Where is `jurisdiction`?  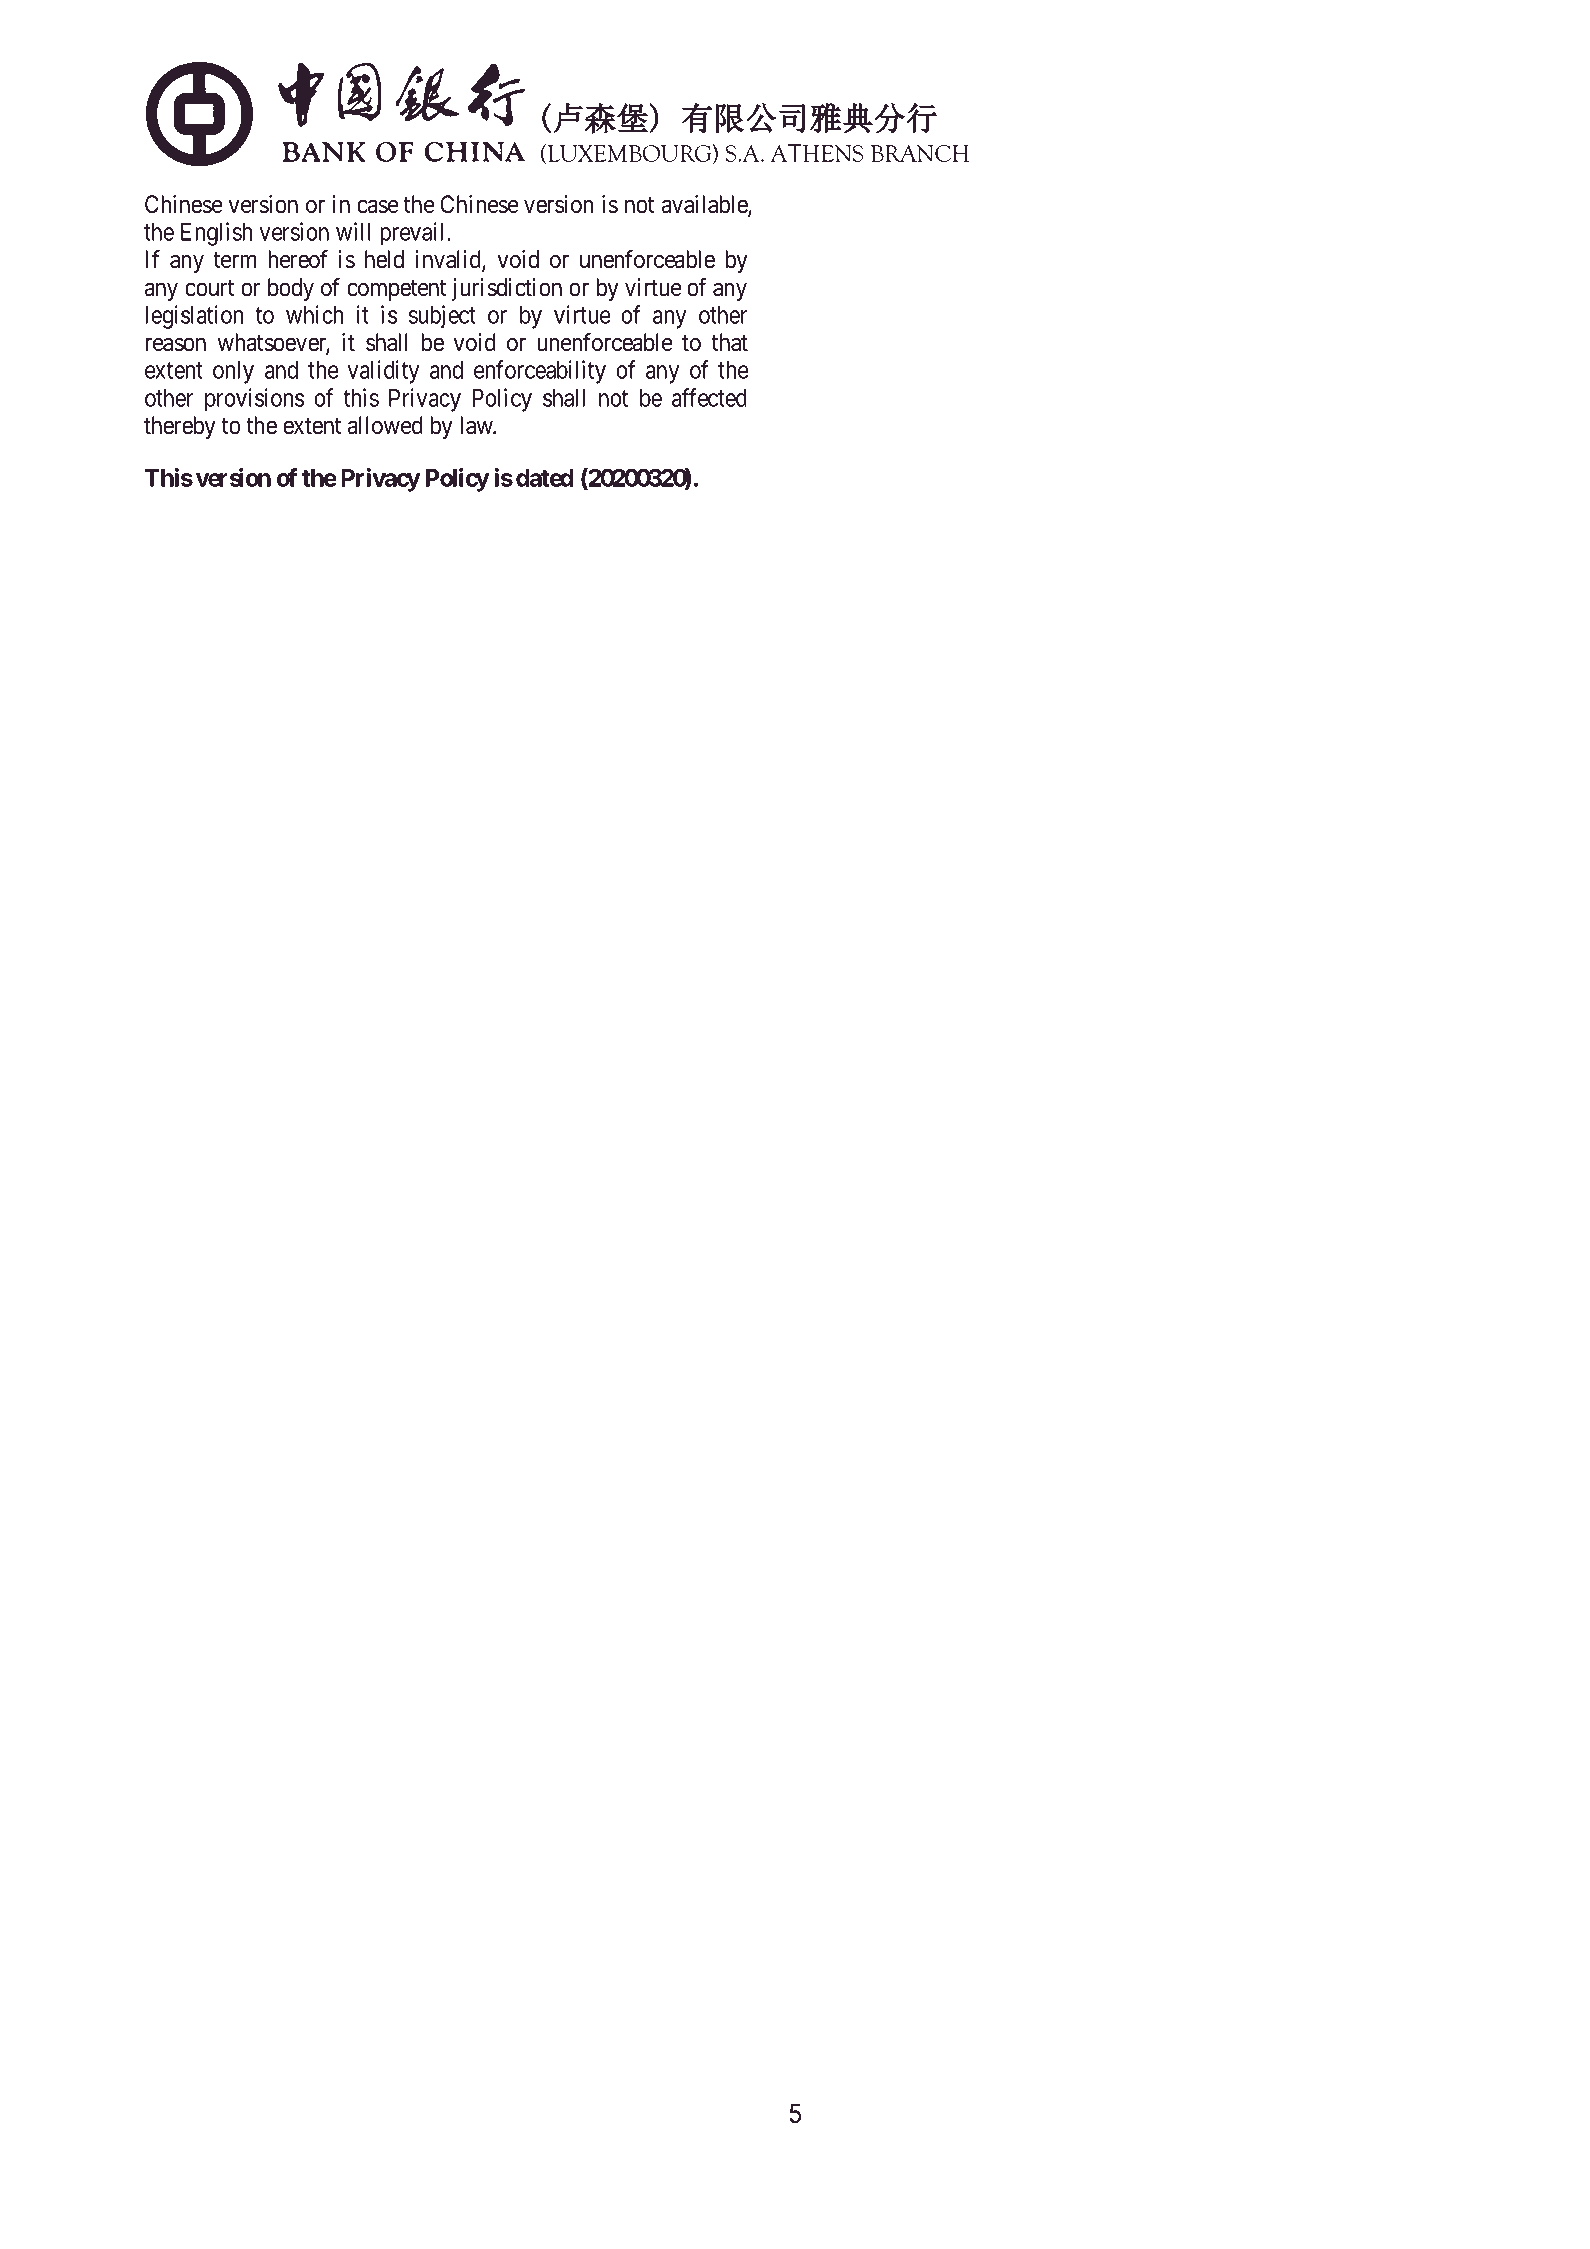 jurisdiction is located at coordinates (507, 289).
